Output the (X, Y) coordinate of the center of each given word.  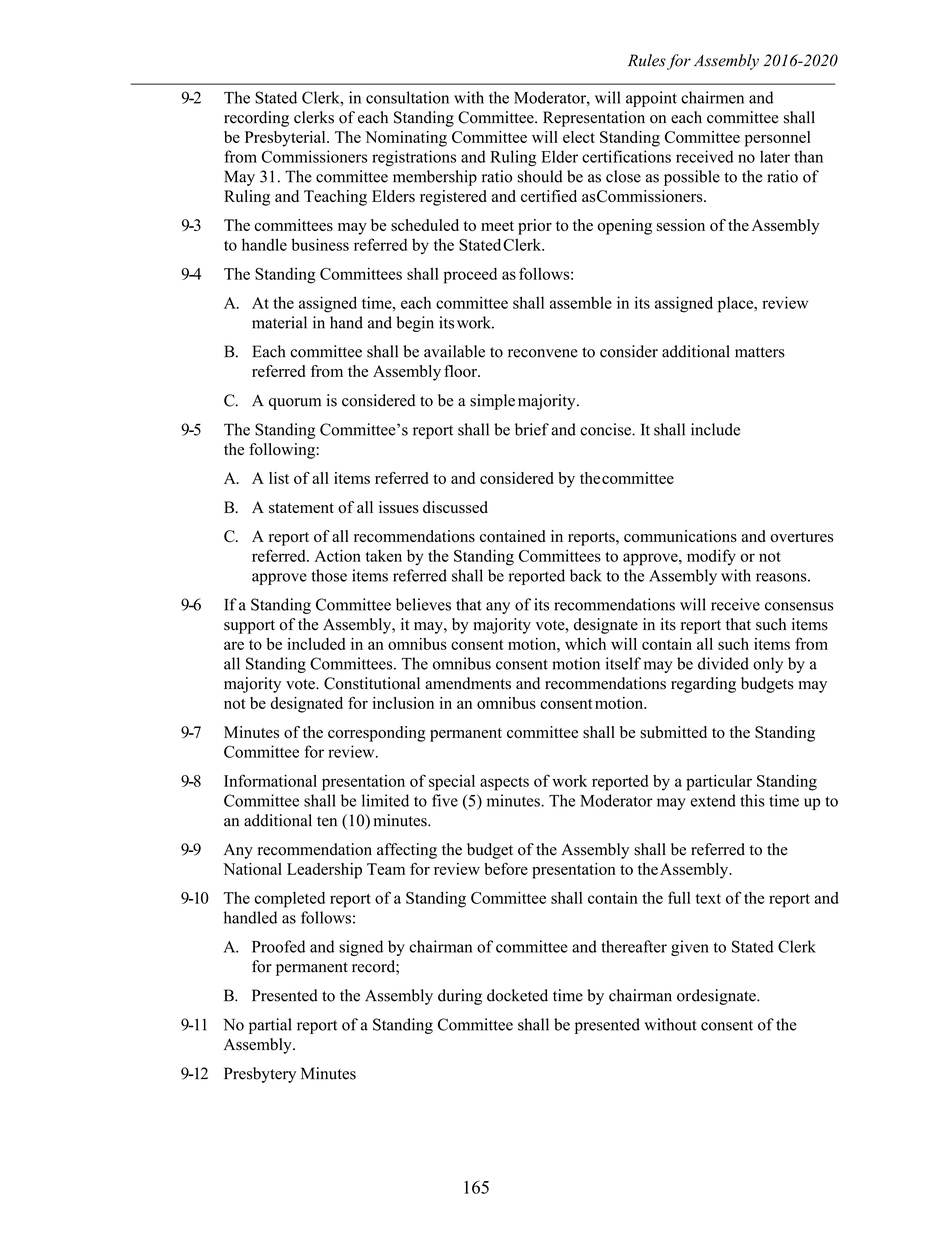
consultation (407, 97)
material (279, 322)
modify (711, 557)
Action (338, 555)
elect (579, 137)
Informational (270, 780)
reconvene (543, 353)
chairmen (712, 97)
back (586, 575)
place (737, 304)
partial (270, 1026)
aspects (504, 784)
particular (719, 783)
